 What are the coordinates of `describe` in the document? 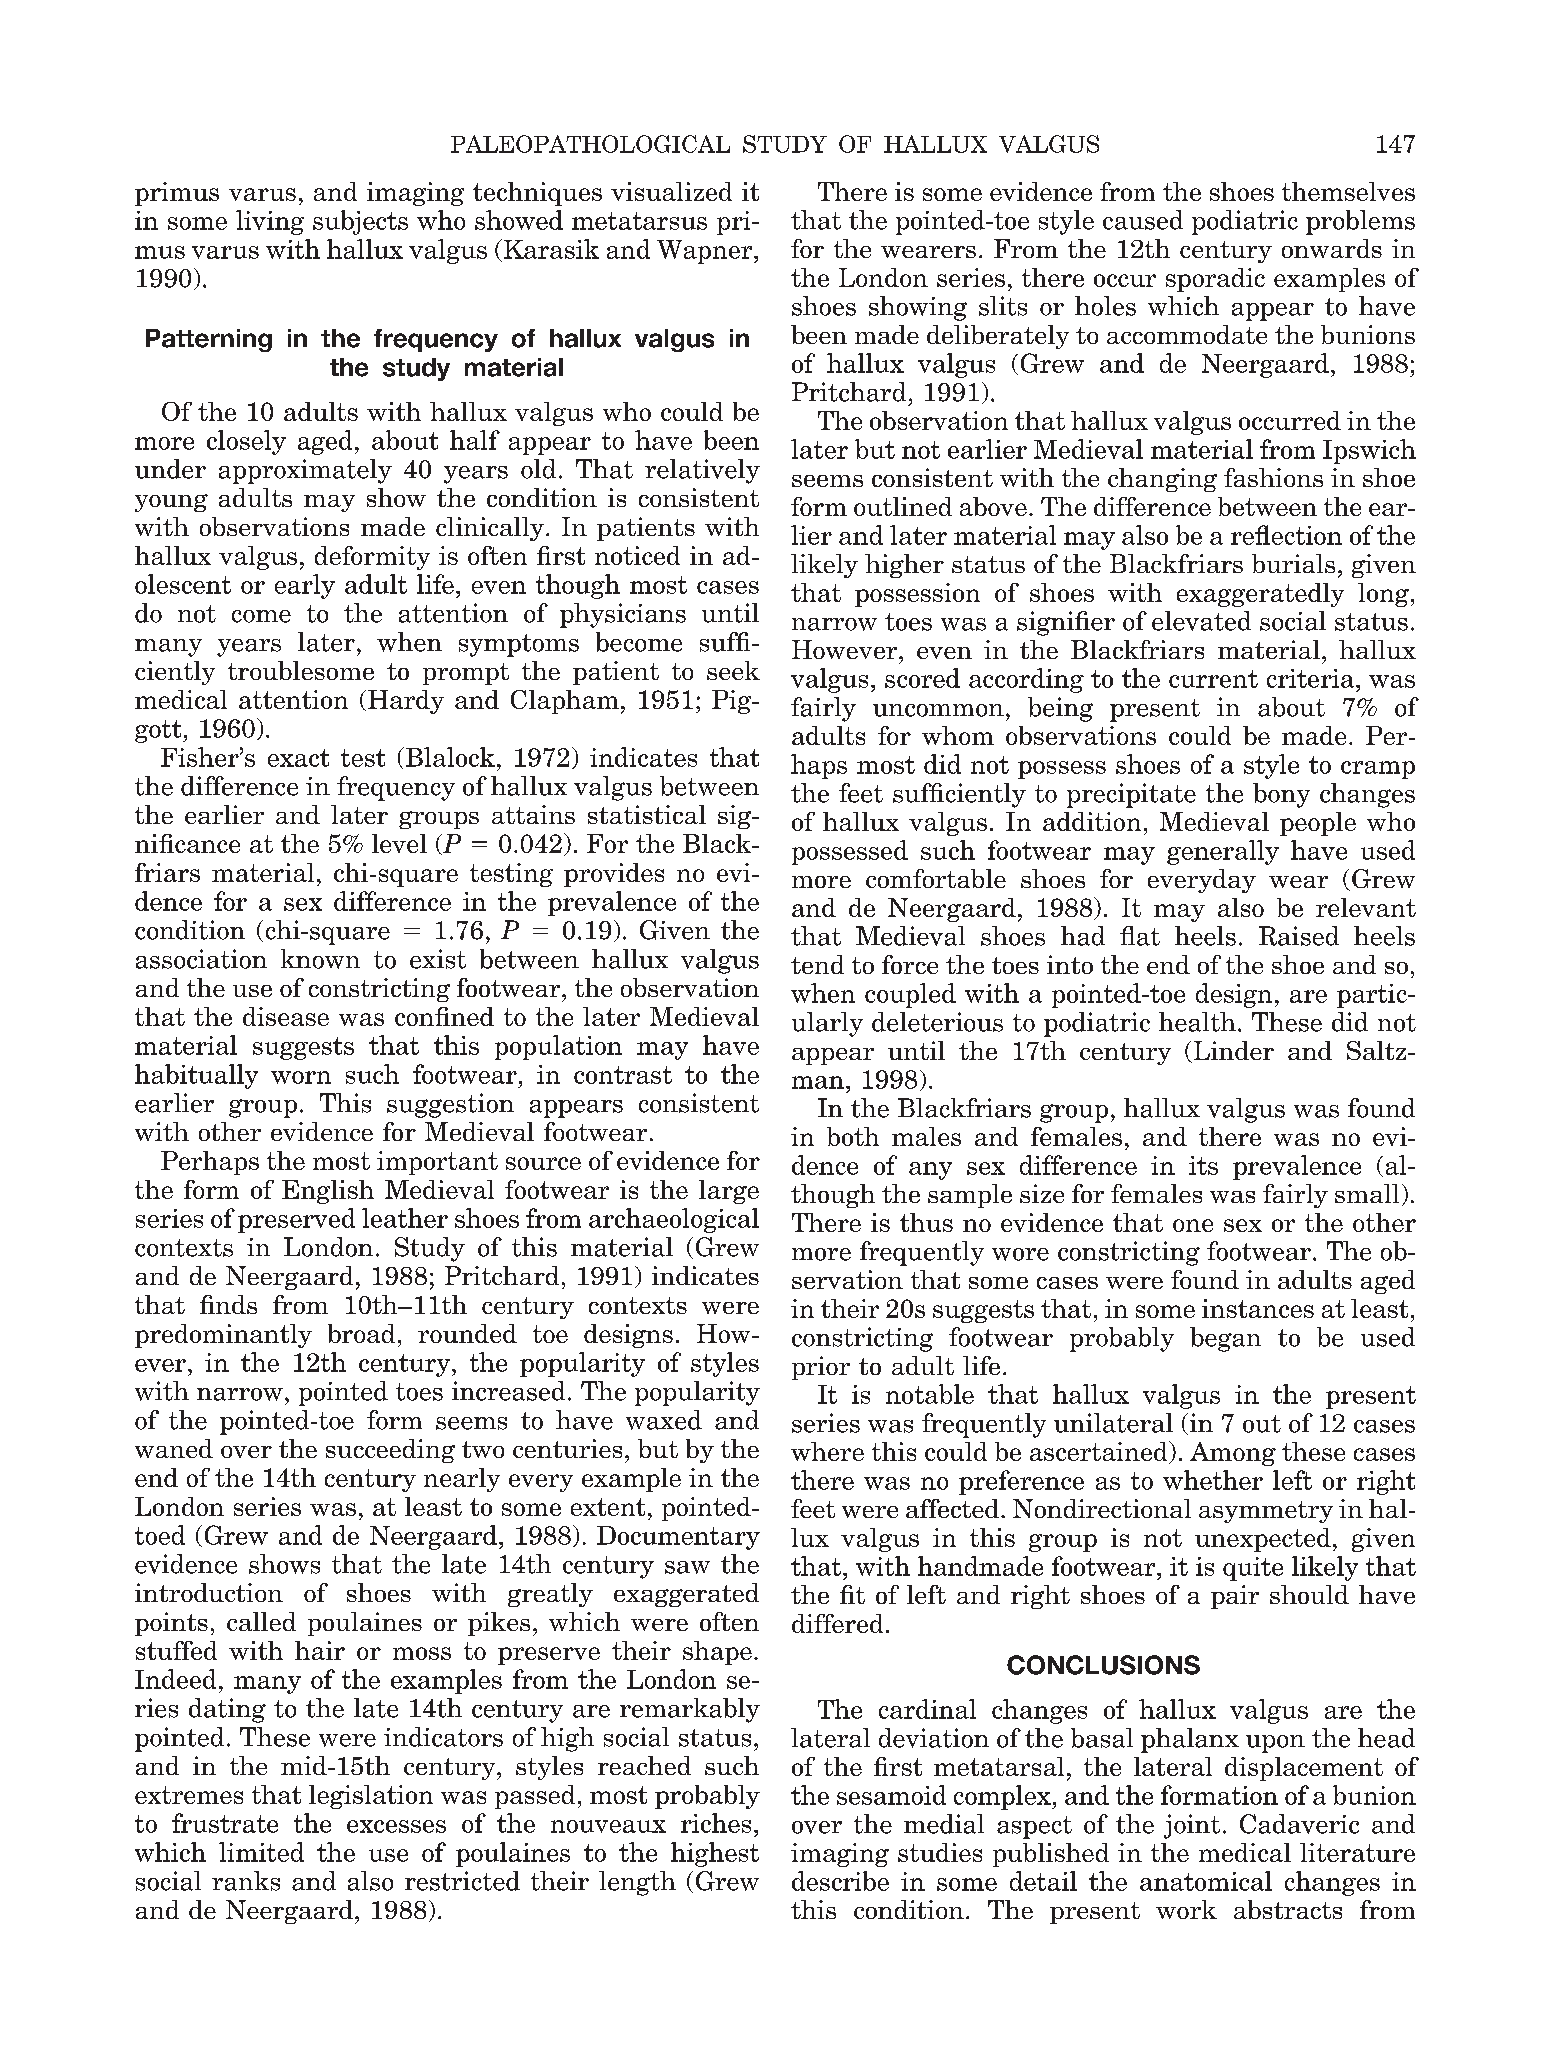 It's located at (840, 1881).
